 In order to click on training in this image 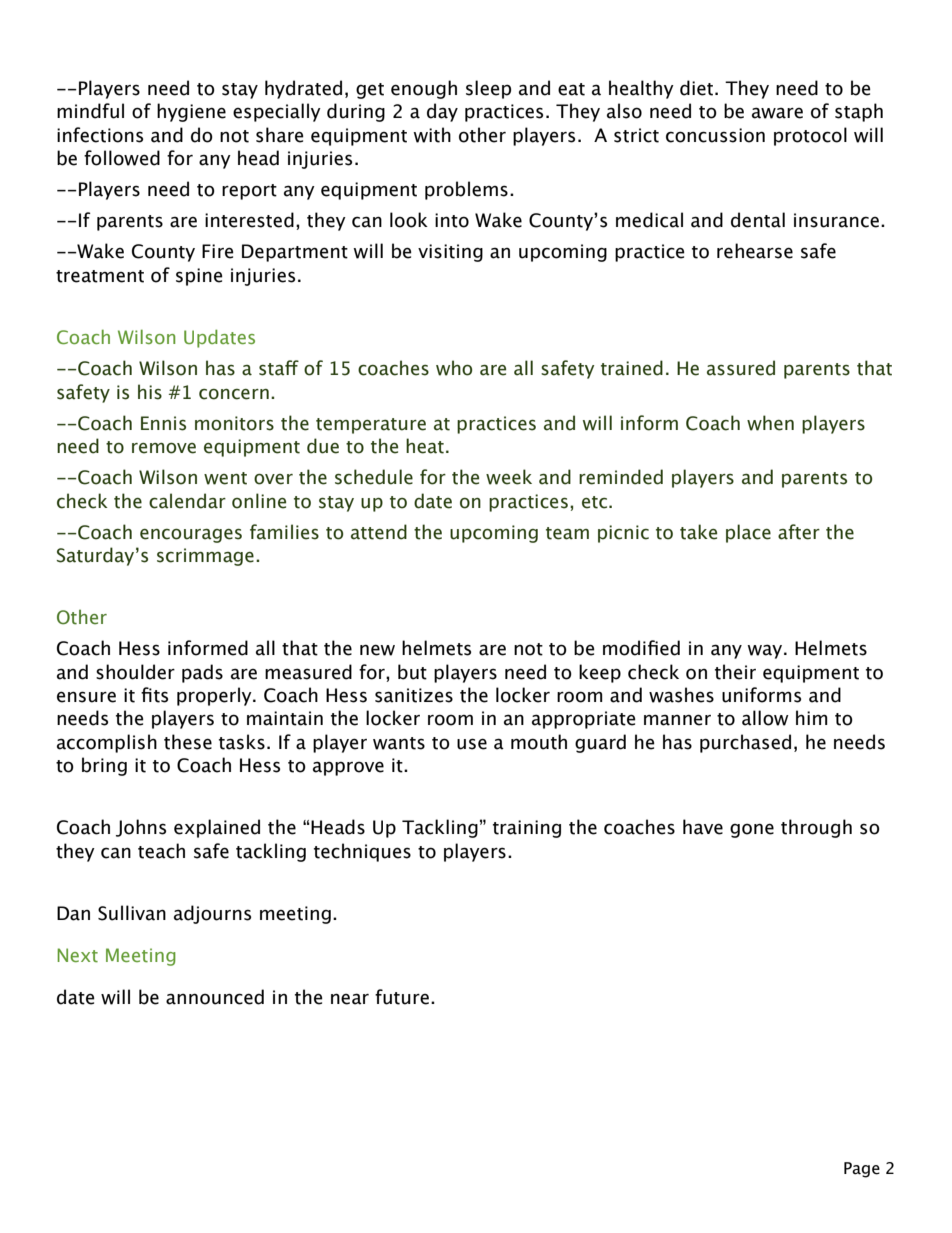, I will do `click(527, 829)`.
